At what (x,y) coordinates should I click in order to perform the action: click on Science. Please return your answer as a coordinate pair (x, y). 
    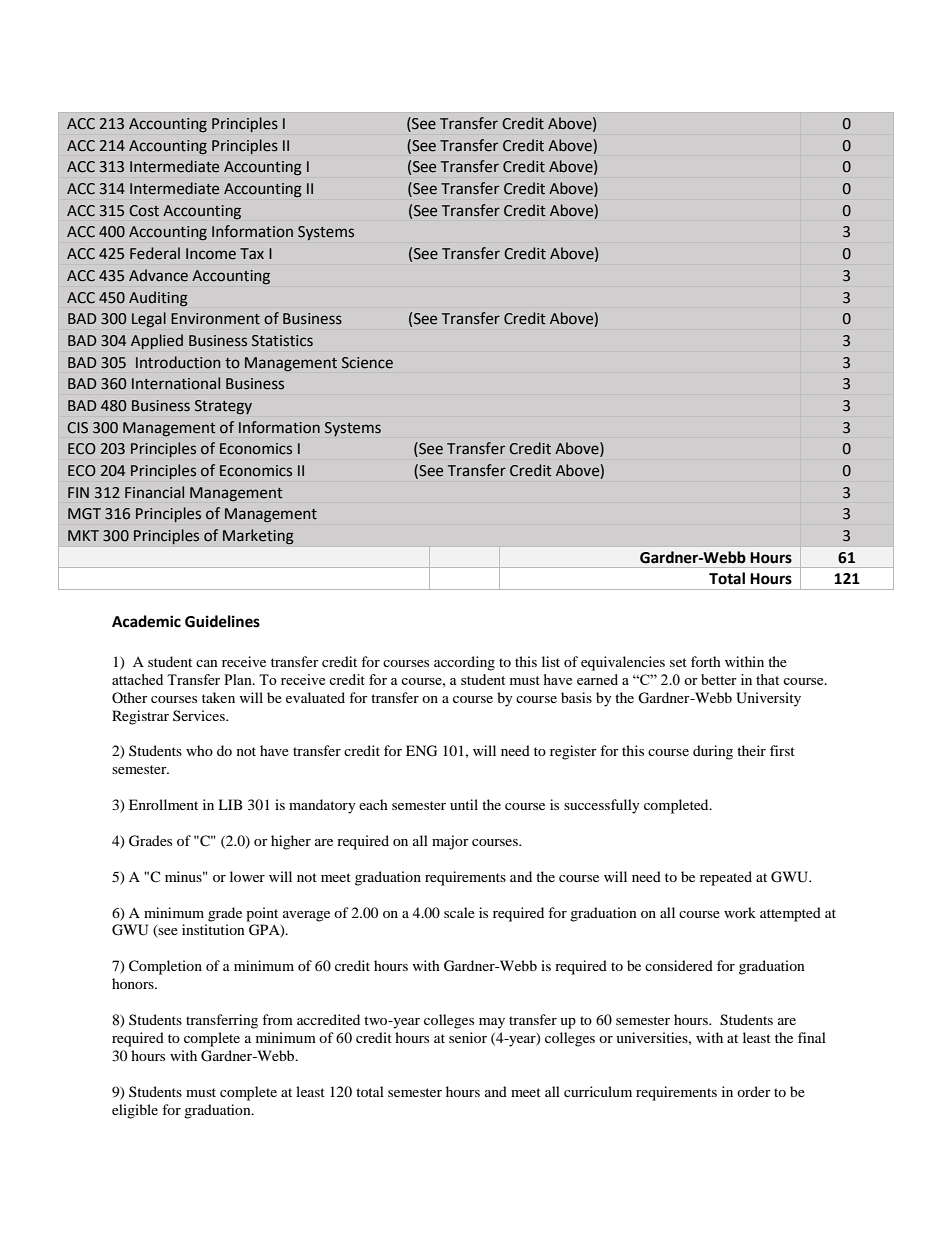
    Looking at the image, I should click on (367, 363).
